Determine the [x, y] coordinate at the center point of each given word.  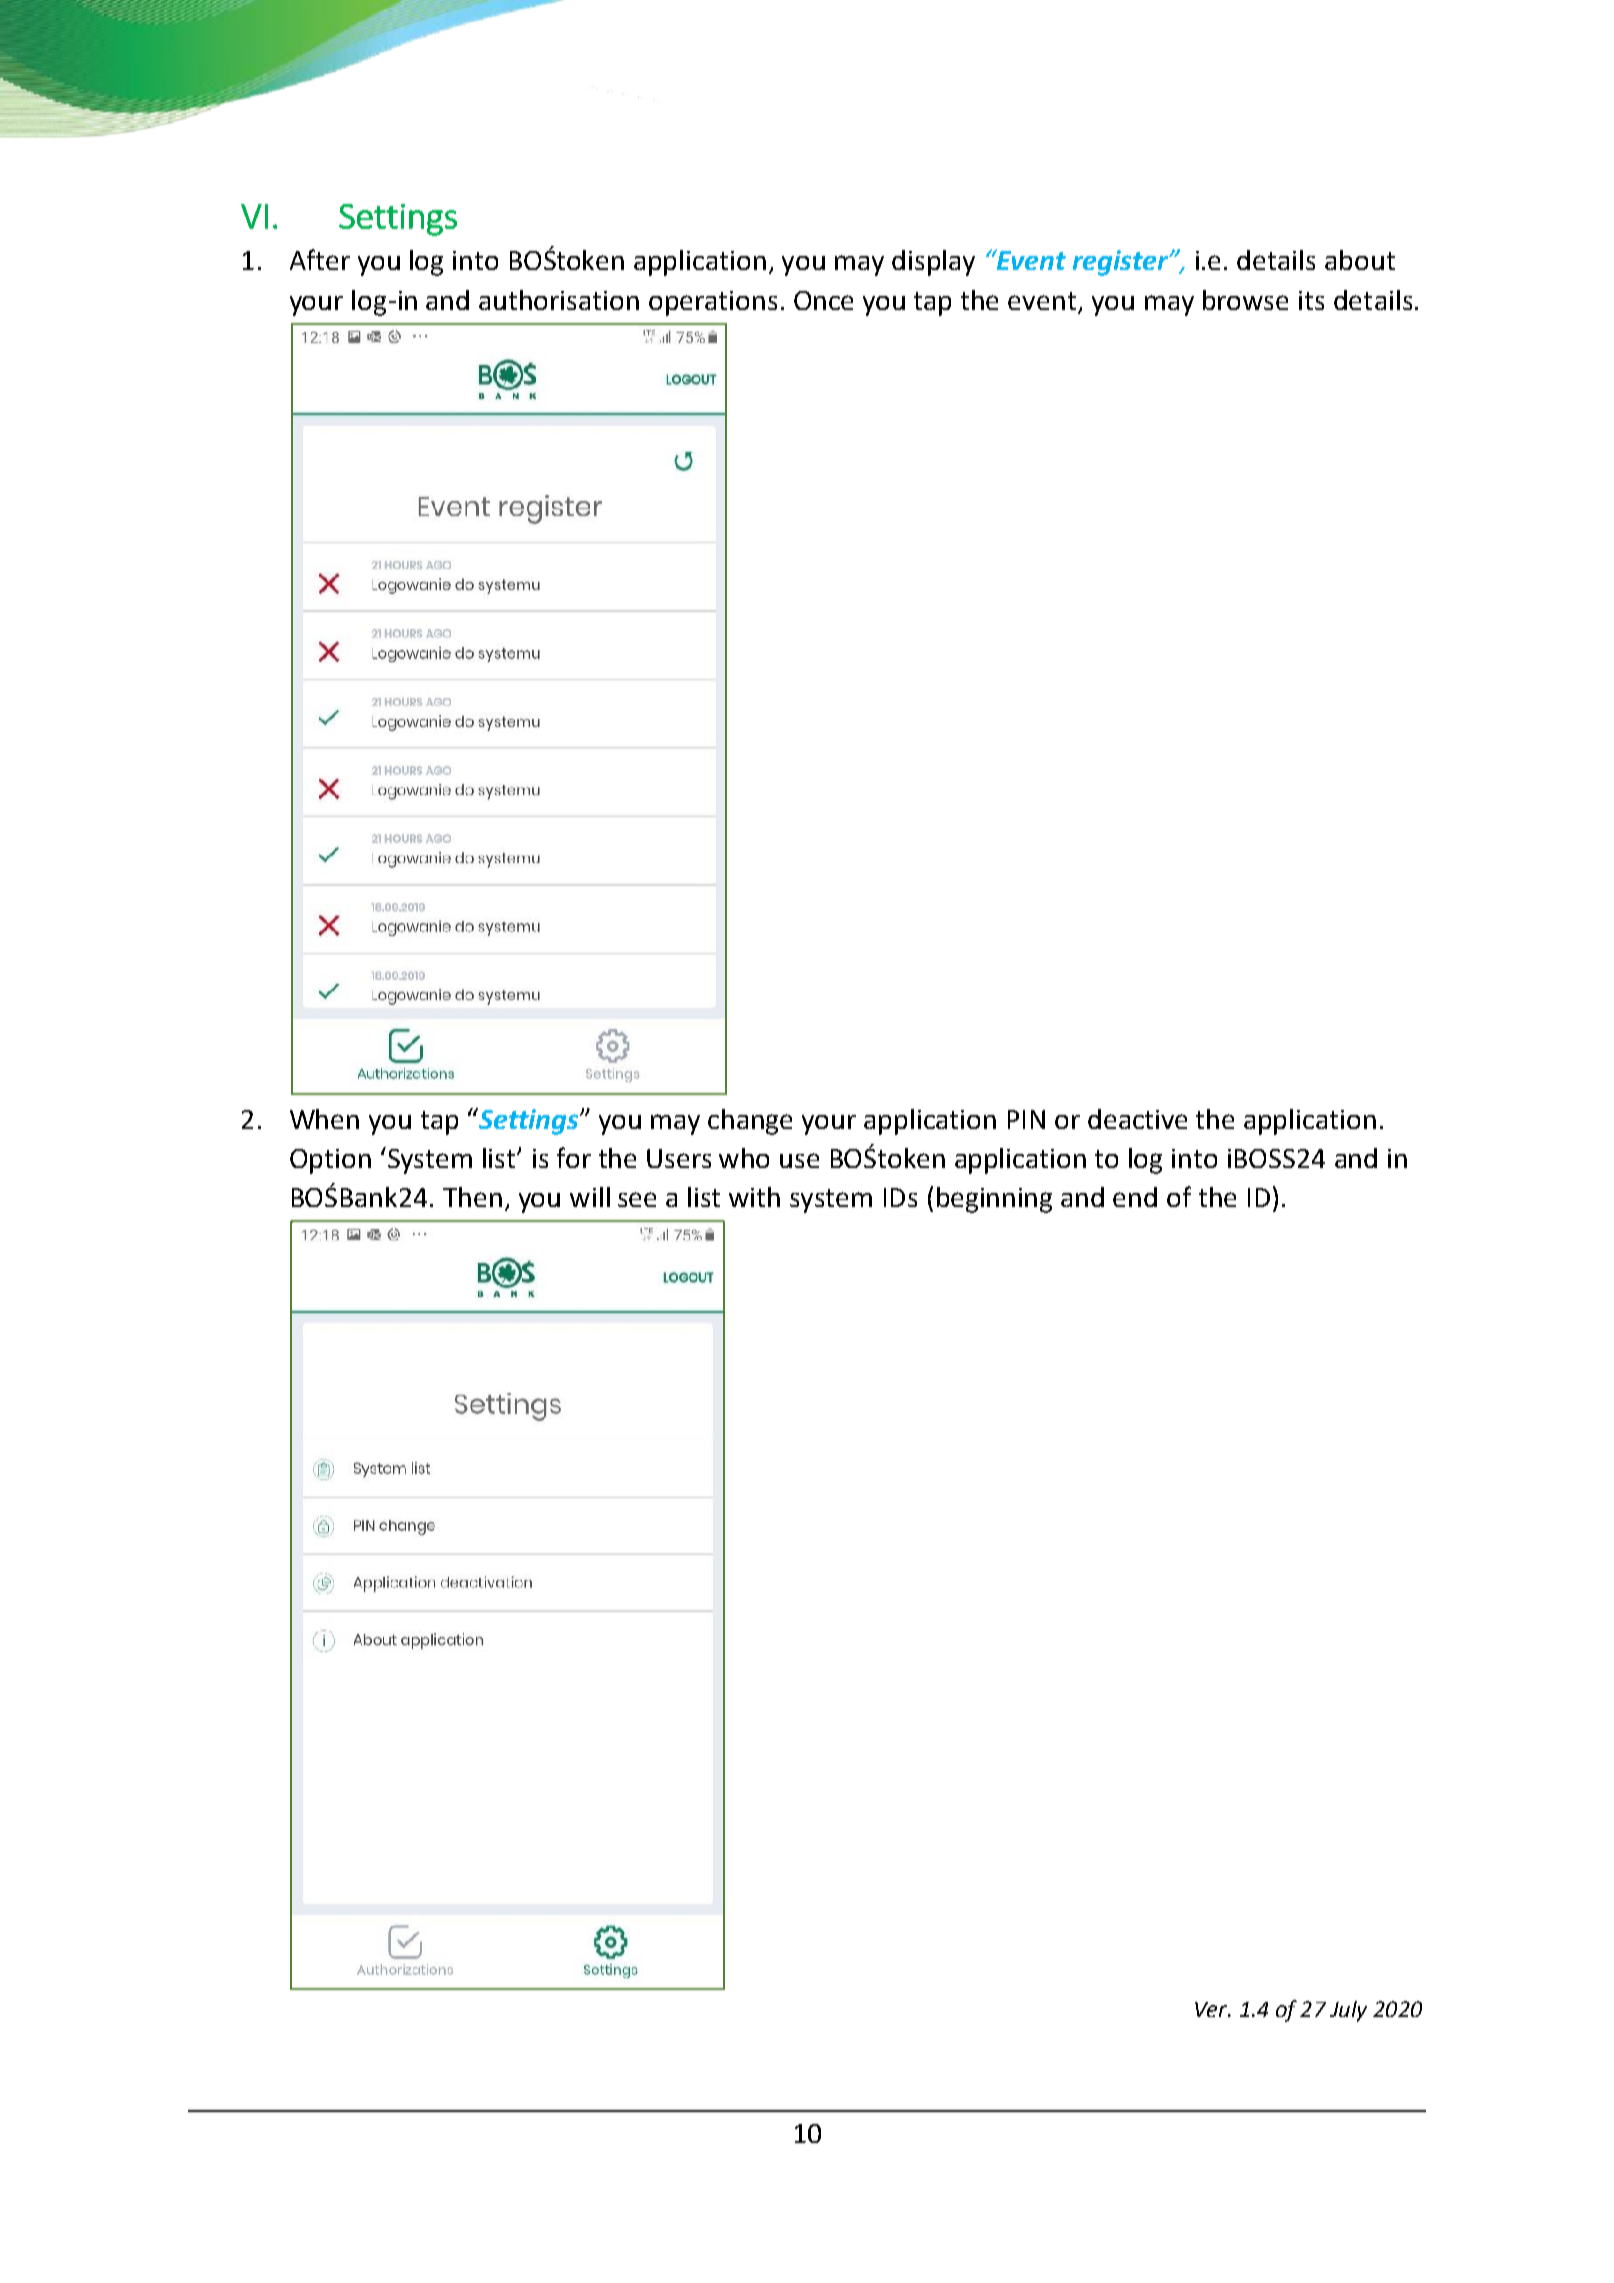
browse [1245, 300]
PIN [1026, 1119]
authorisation [559, 300]
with [754, 1197]
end [1135, 1197]
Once [823, 300]
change [750, 1122]
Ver [1212, 2009]
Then [472, 1197]
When [324, 1119]
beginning [994, 1200]
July [1348, 2011]
